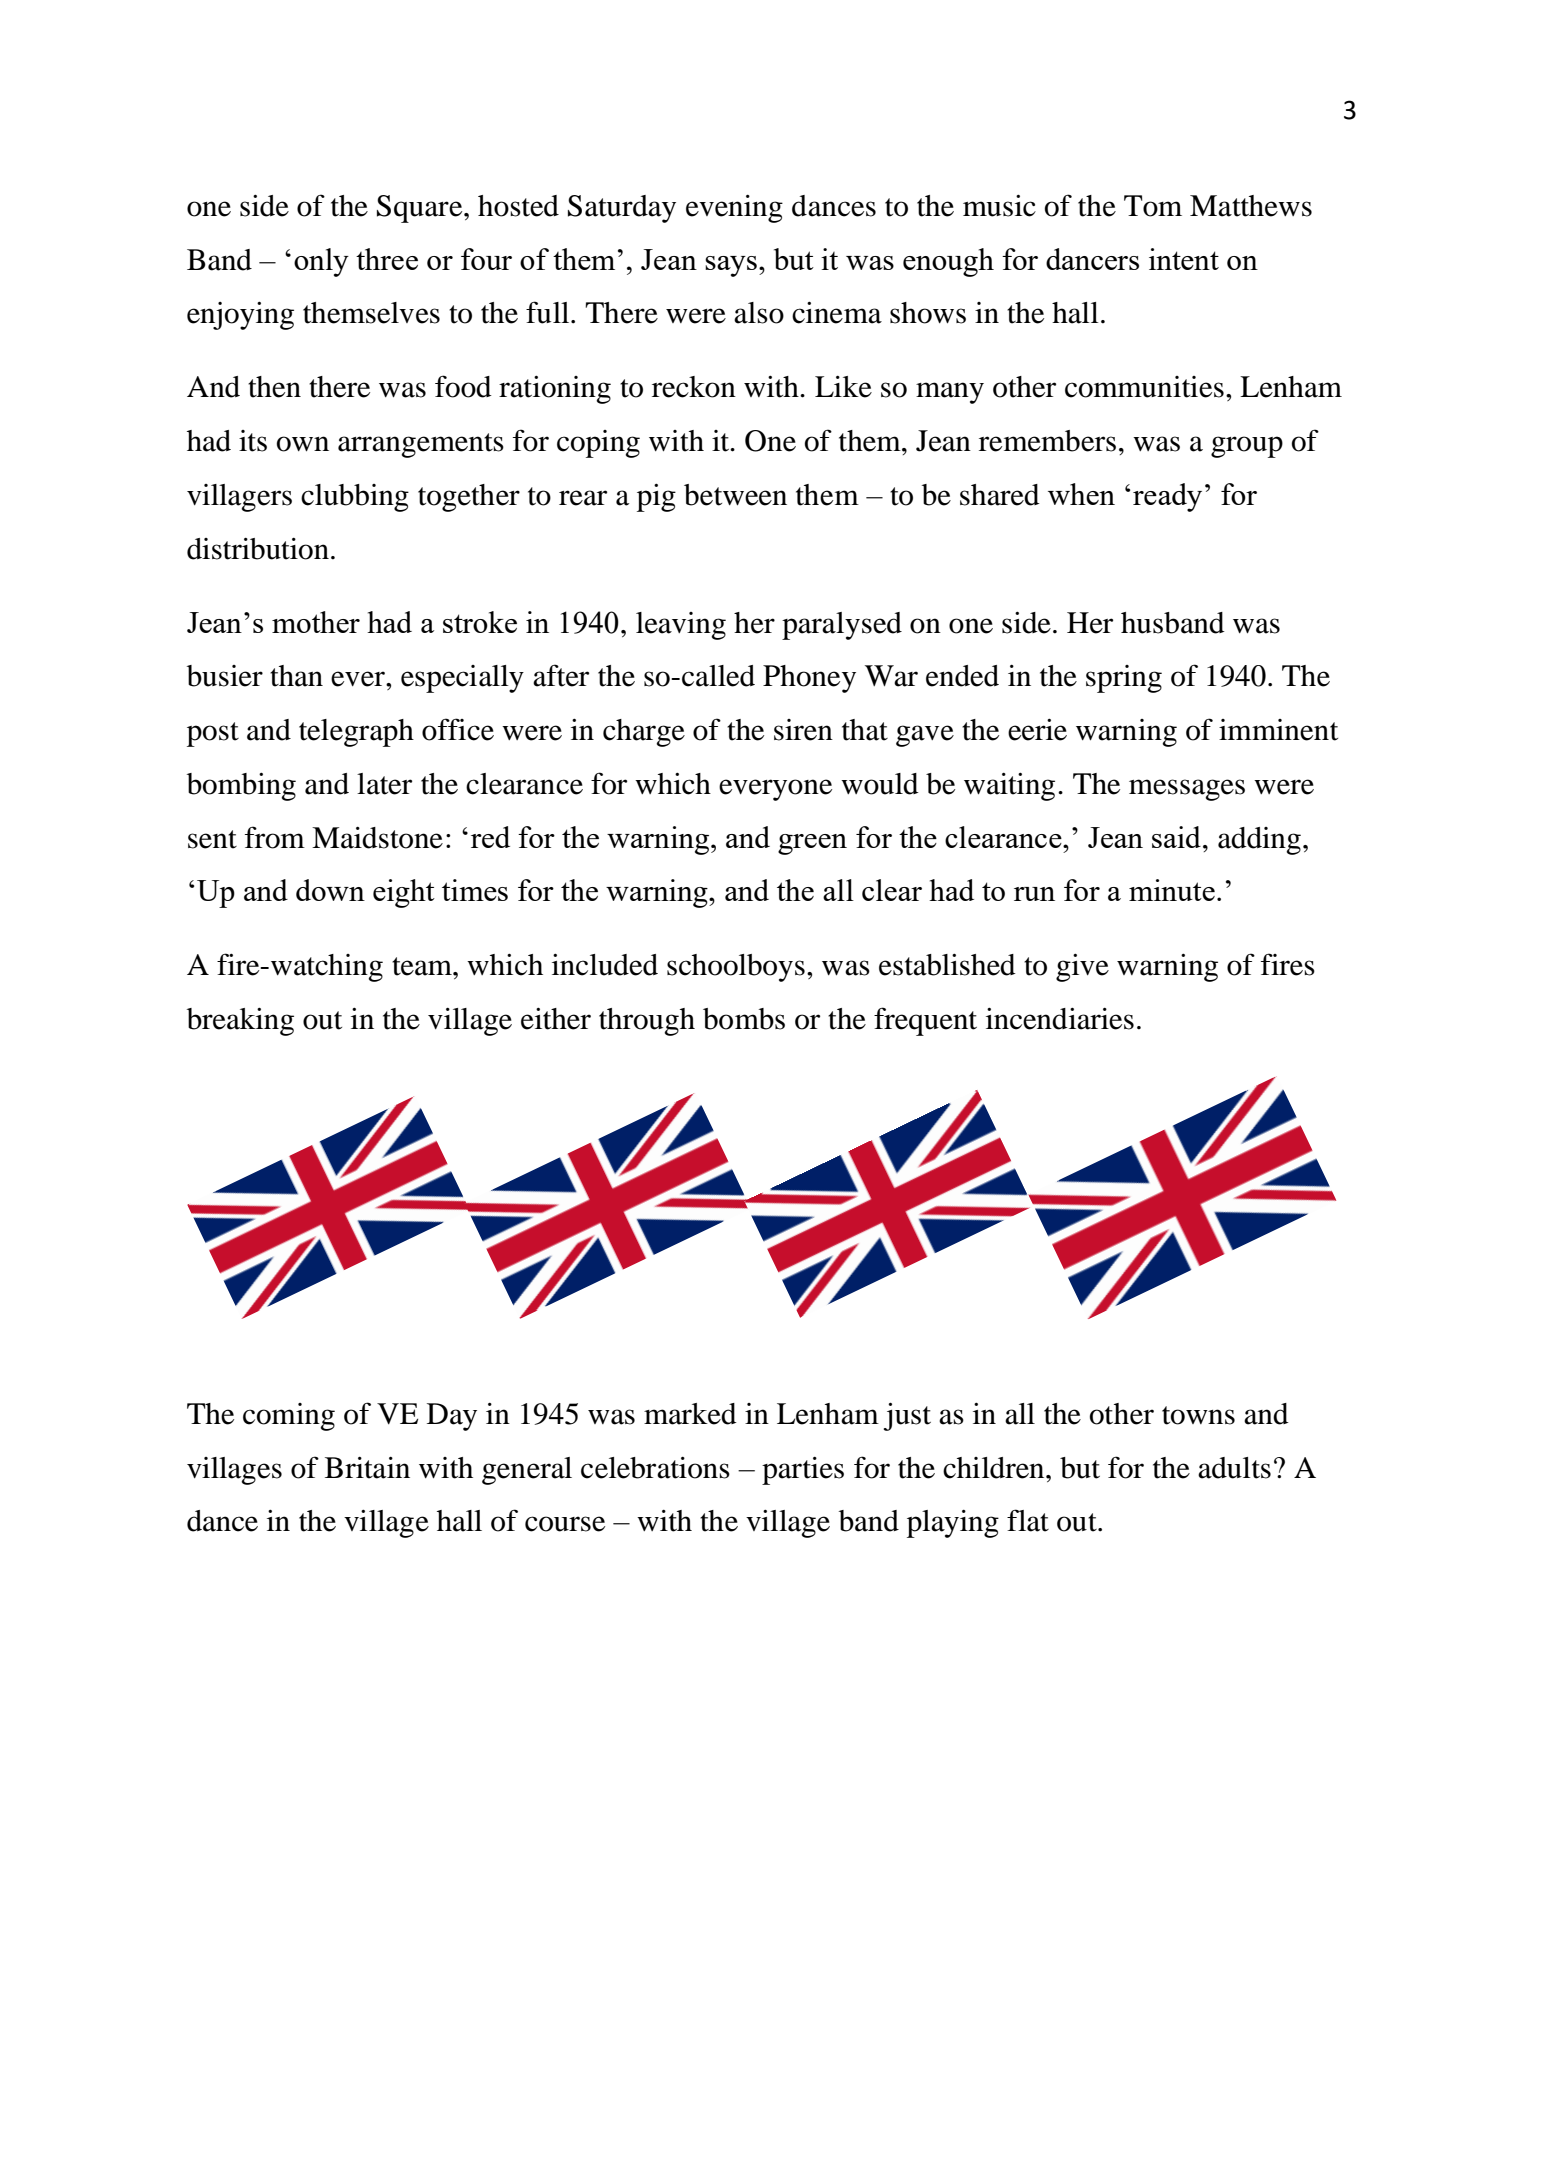  What do you see at coordinates (803, 1471) in the screenshot?
I see `parties` at bounding box center [803, 1471].
